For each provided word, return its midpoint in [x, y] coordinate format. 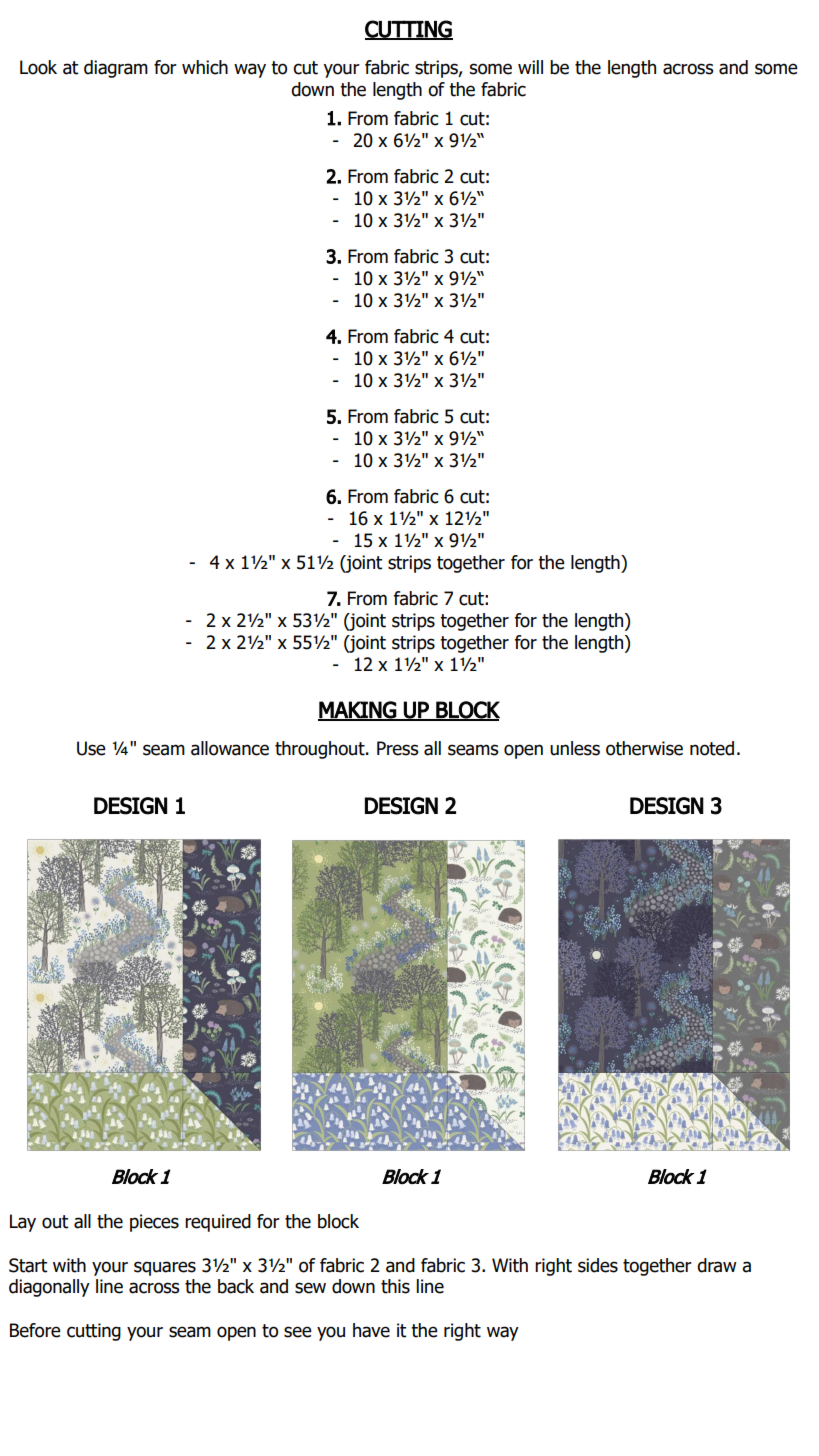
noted [712, 748]
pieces [154, 1223]
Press [397, 748]
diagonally [49, 1288]
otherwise [644, 748]
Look [38, 67]
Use [91, 748]
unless [575, 748]
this [395, 1286]
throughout [321, 750]
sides [598, 1265]
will [530, 67]
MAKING [358, 710]
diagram [116, 69]
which [205, 67]
